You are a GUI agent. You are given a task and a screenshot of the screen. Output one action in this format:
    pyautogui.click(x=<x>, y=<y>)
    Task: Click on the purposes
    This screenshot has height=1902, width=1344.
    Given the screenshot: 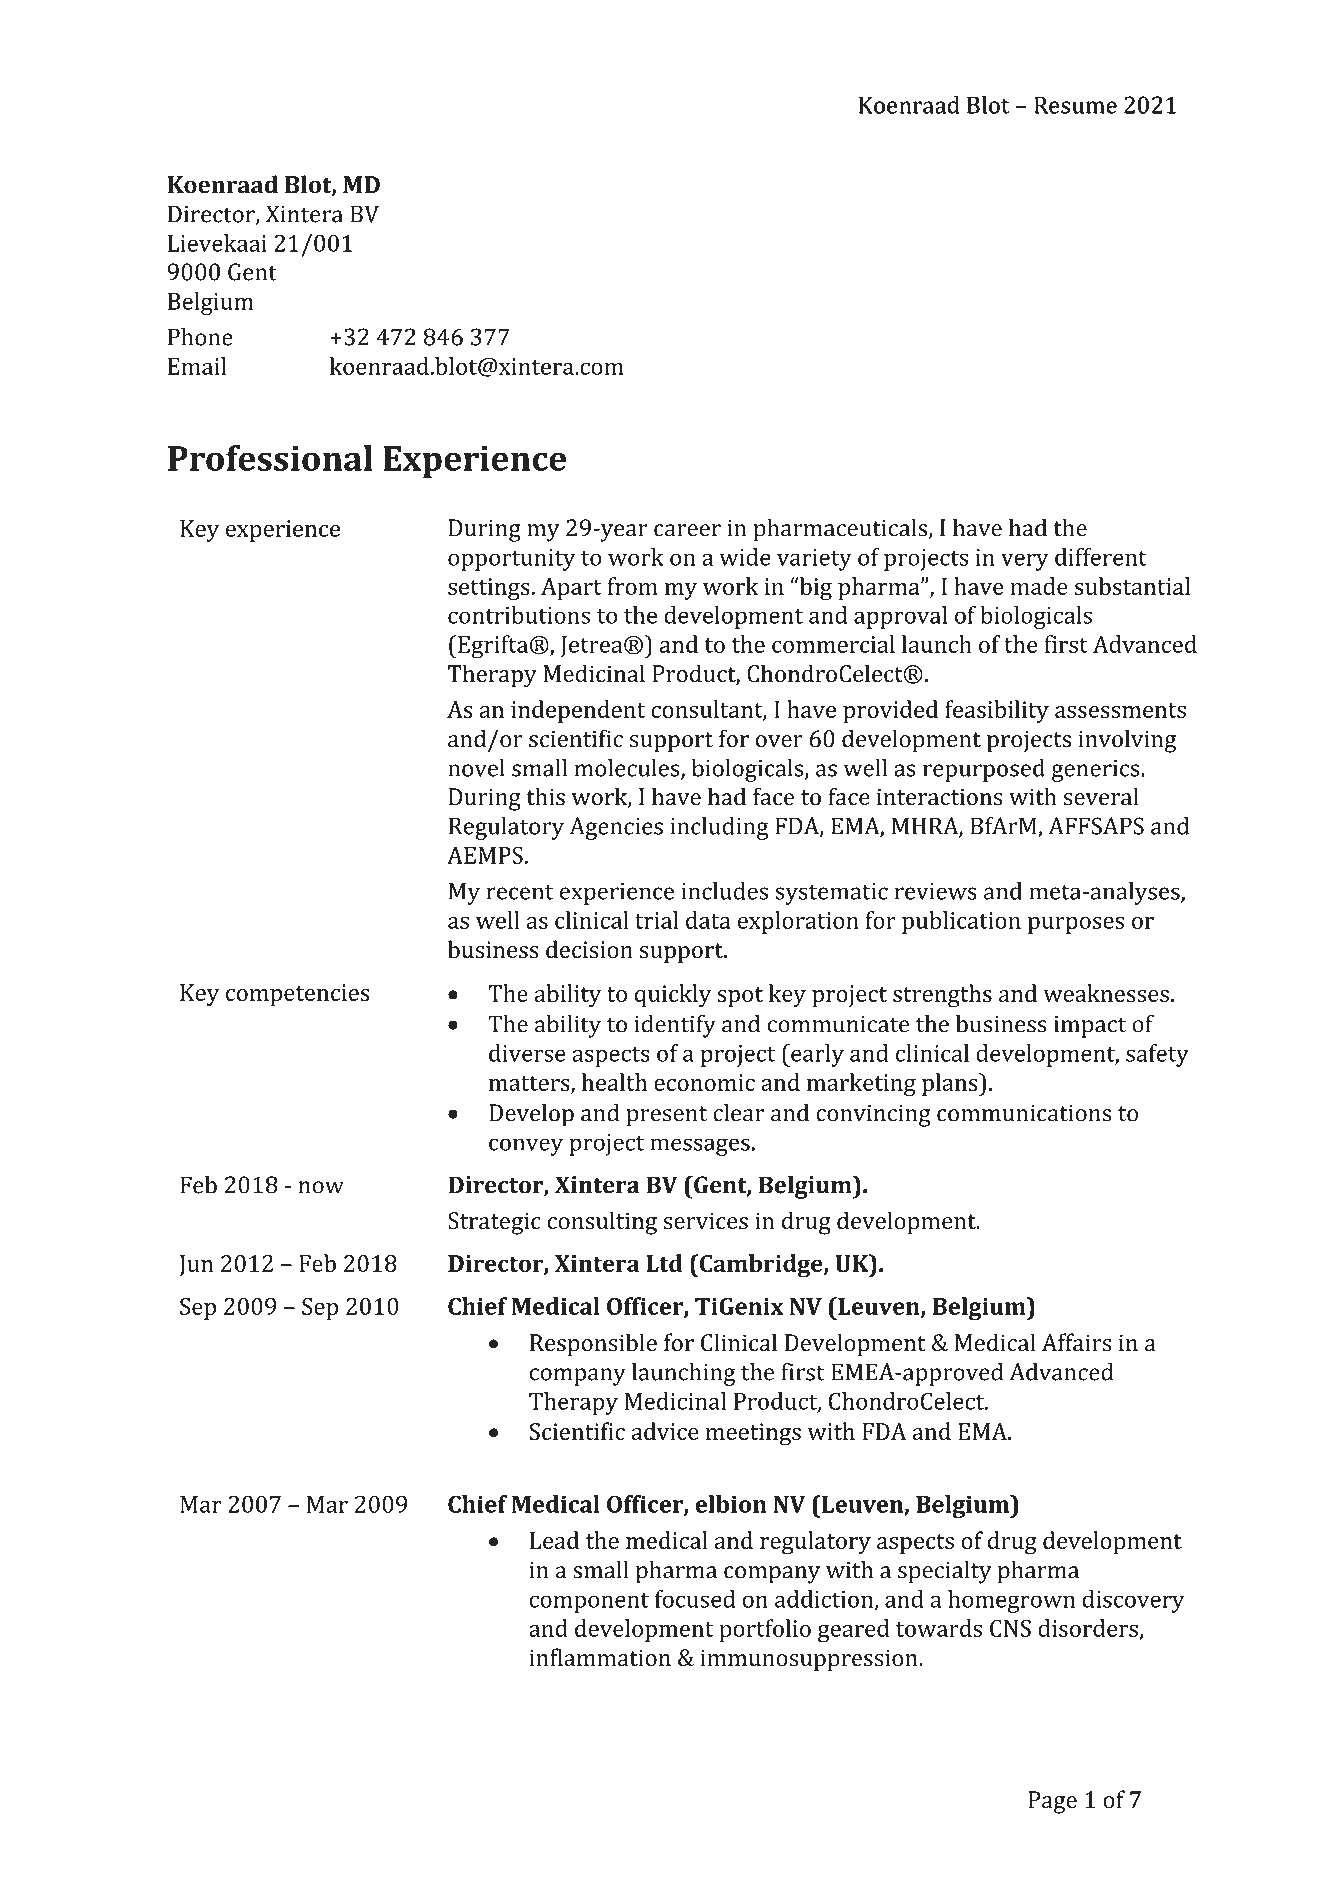 What is the action you would take?
    pyautogui.click(x=1076, y=925)
